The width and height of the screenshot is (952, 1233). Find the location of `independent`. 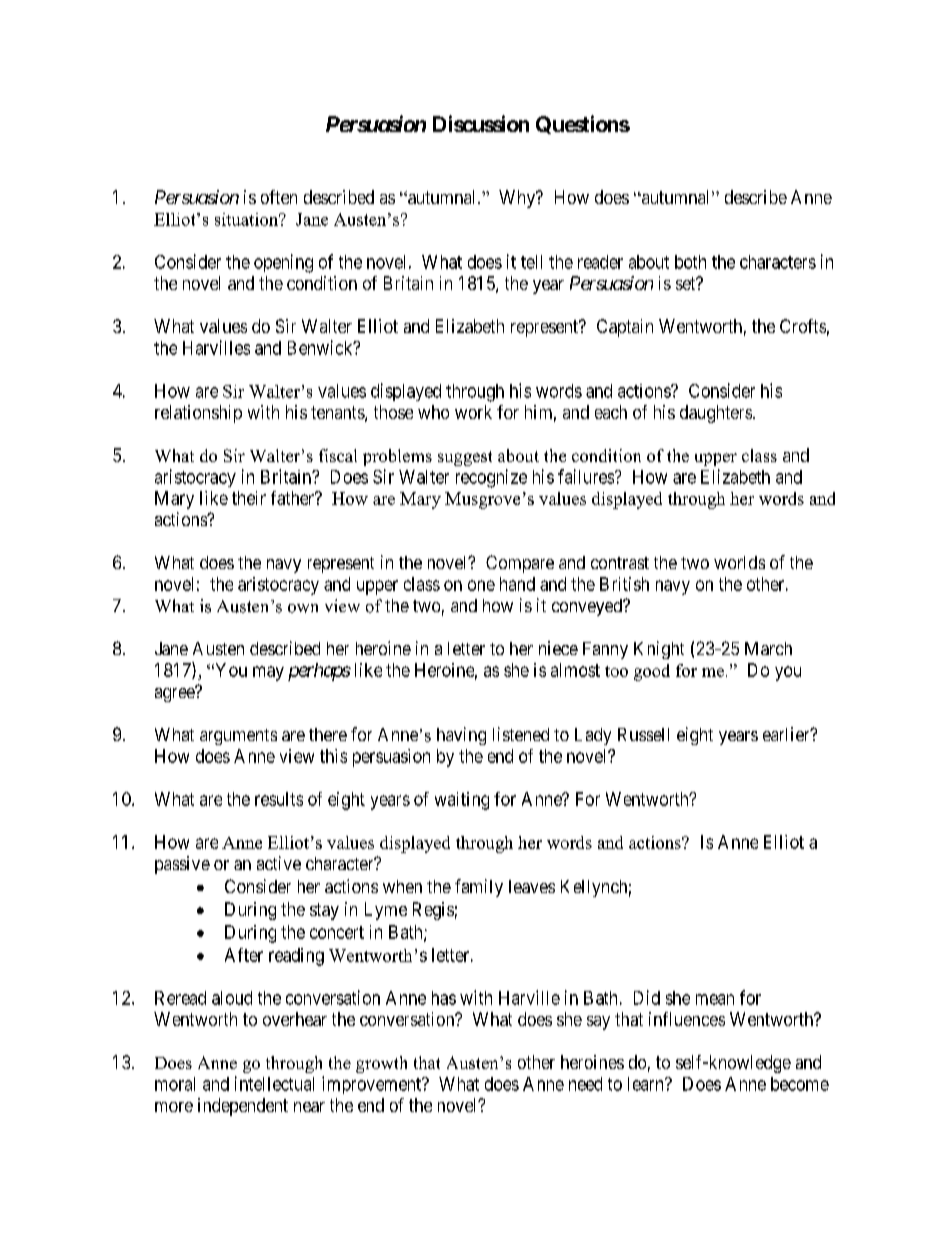

independent is located at coordinates (243, 1107).
